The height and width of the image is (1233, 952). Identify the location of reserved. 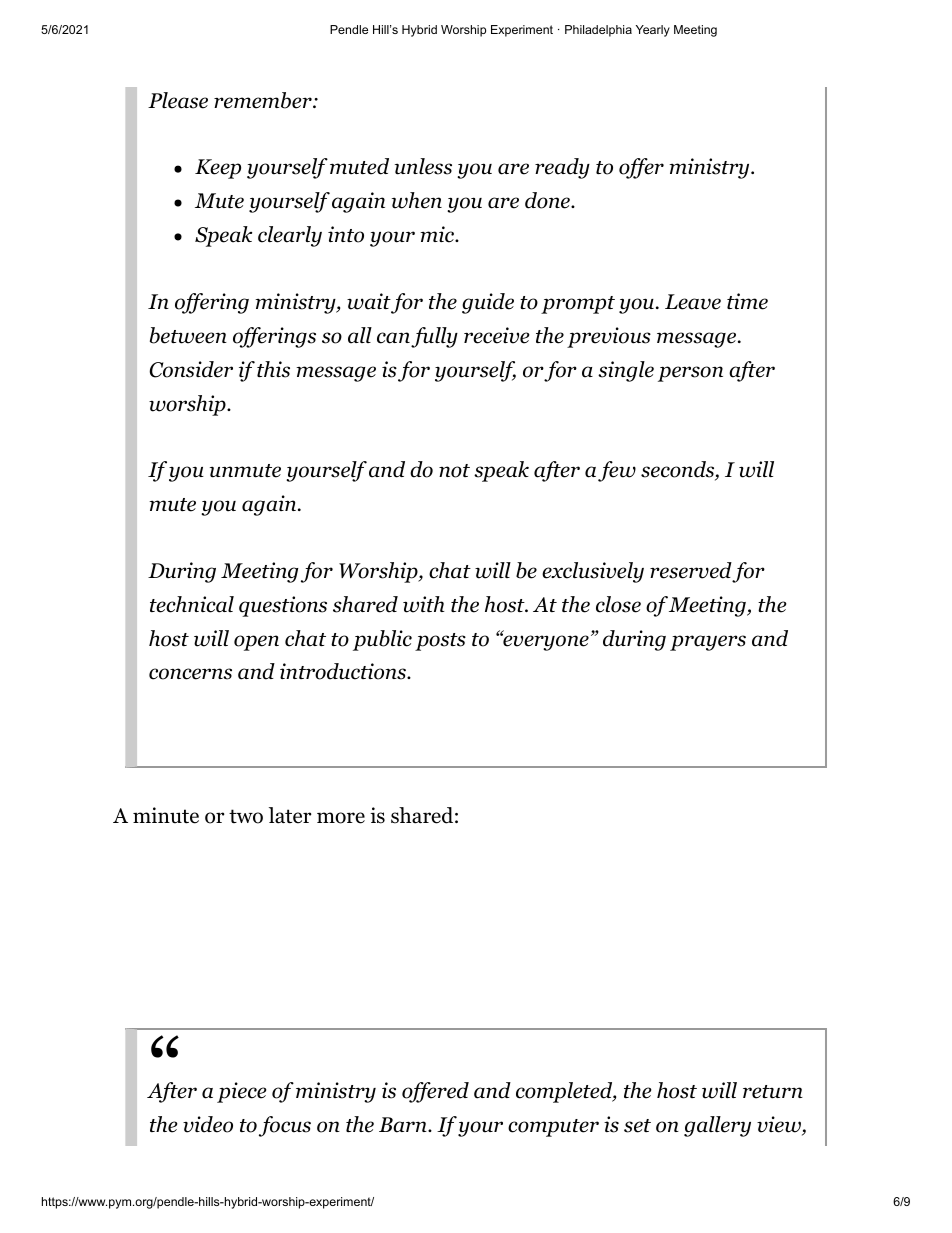
(691, 570).
